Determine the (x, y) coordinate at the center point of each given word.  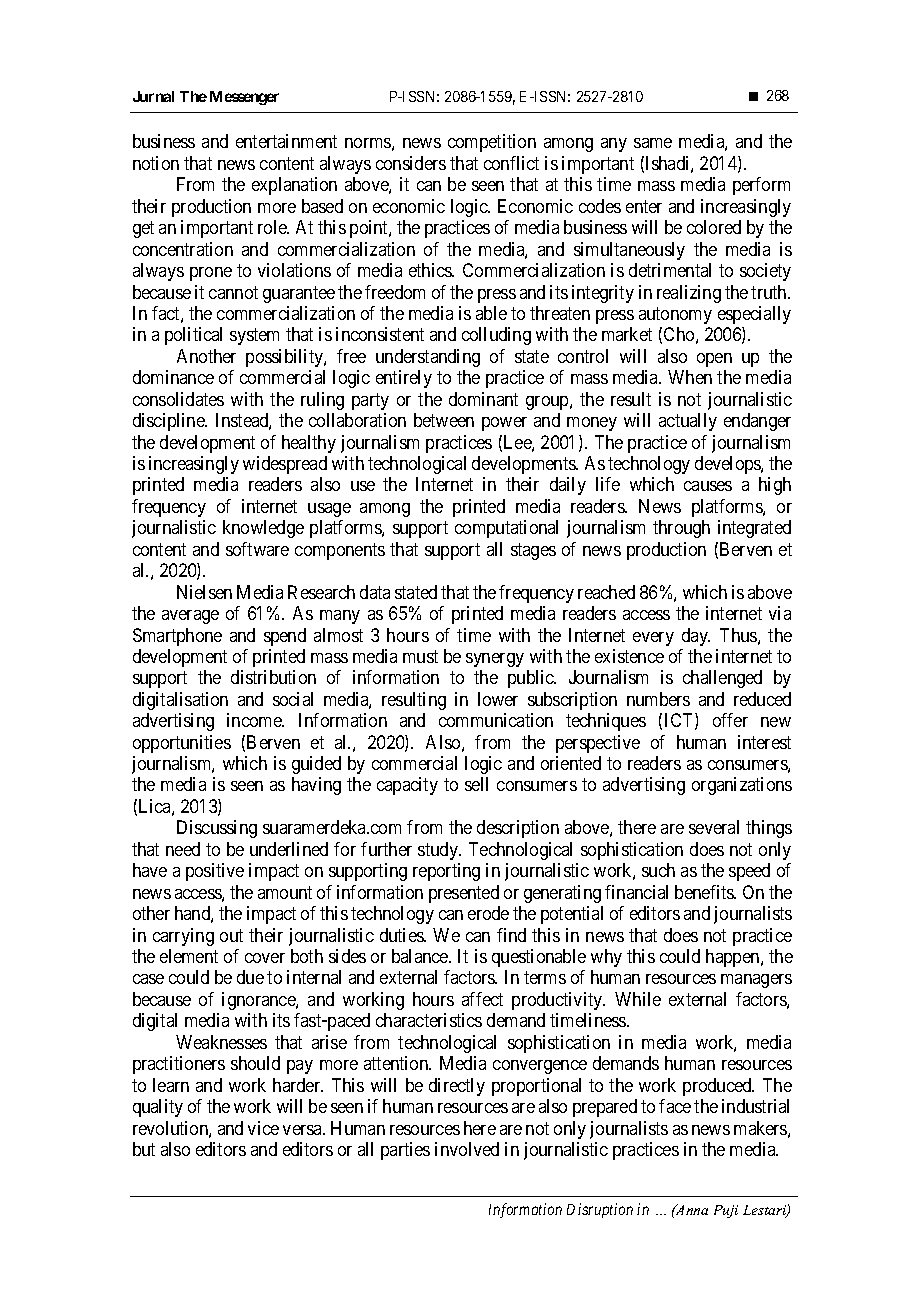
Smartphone (177, 637)
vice (263, 1128)
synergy (495, 660)
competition (492, 143)
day (696, 637)
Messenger (244, 98)
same (653, 143)
